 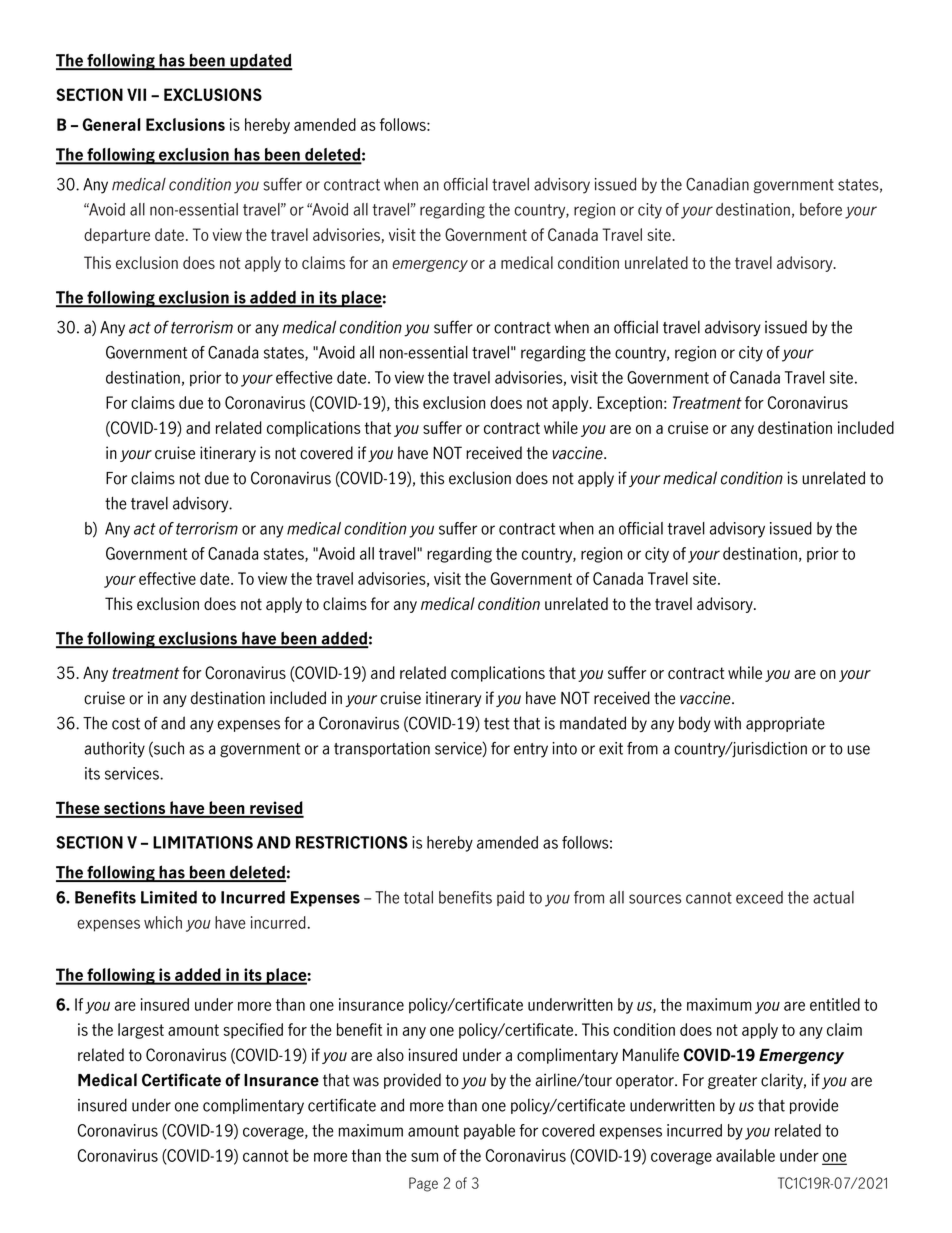 What do you see at coordinates (169, 897) in the image?
I see `Limited` at bounding box center [169, 897].
